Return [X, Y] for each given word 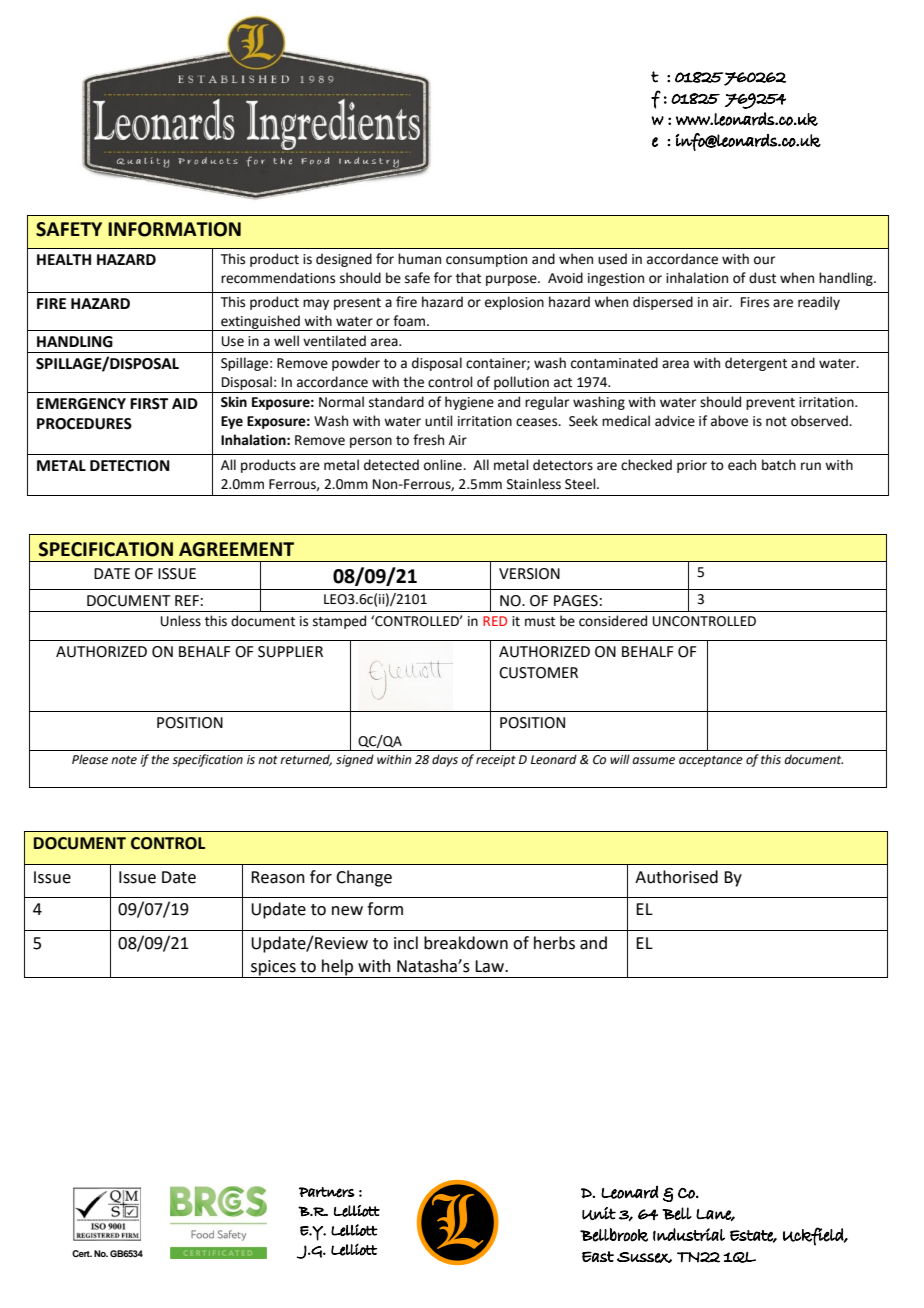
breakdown [466, 943]
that [468, 278]
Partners [327, 1192]
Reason [278, 877]
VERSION [529, 574]
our [764, 260]
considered [613, 621]
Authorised [676, 877]
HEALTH [64, 259]
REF [187, 600]
